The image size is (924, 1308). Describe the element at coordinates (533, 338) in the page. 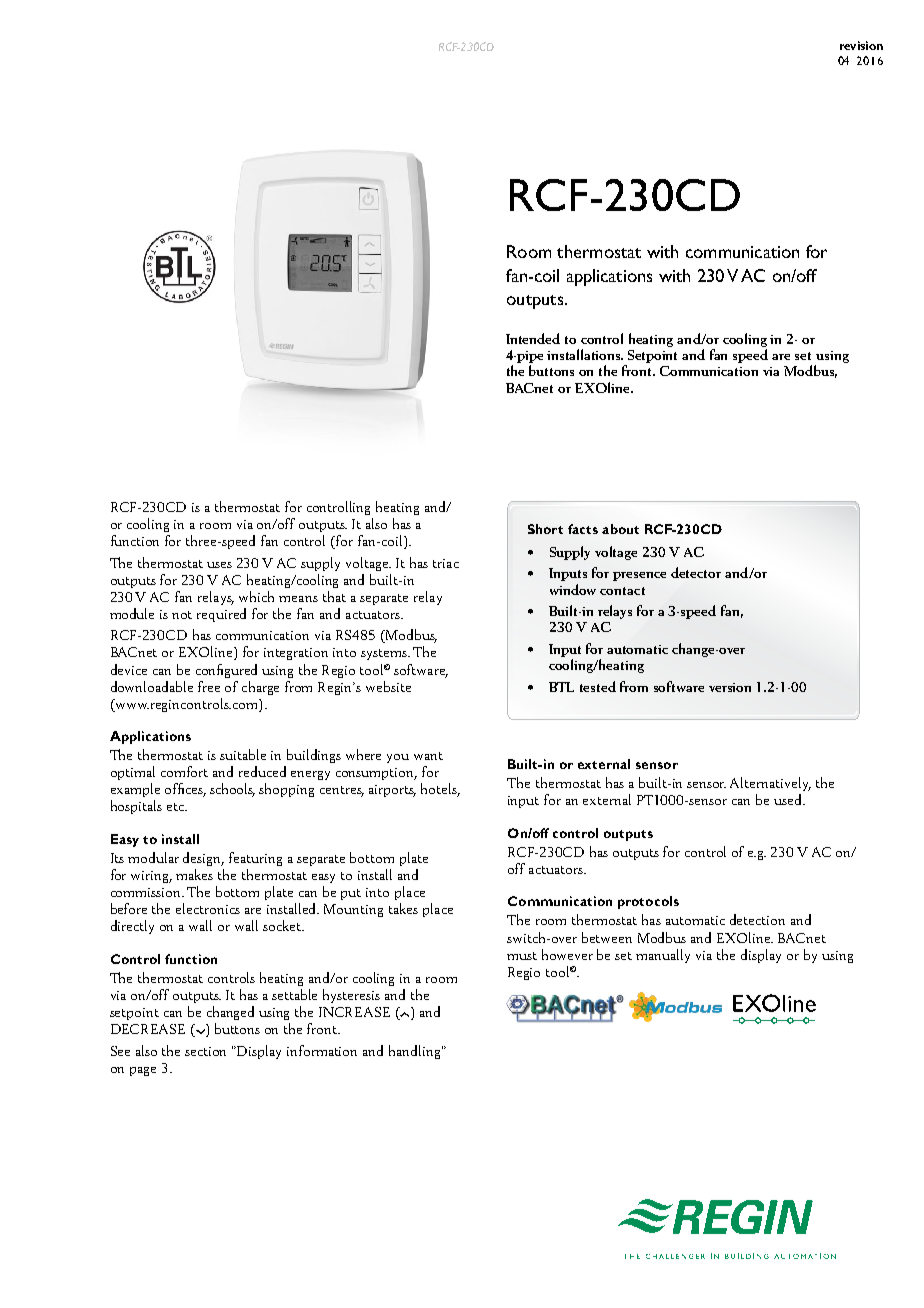

I see `Intended` at that location.
